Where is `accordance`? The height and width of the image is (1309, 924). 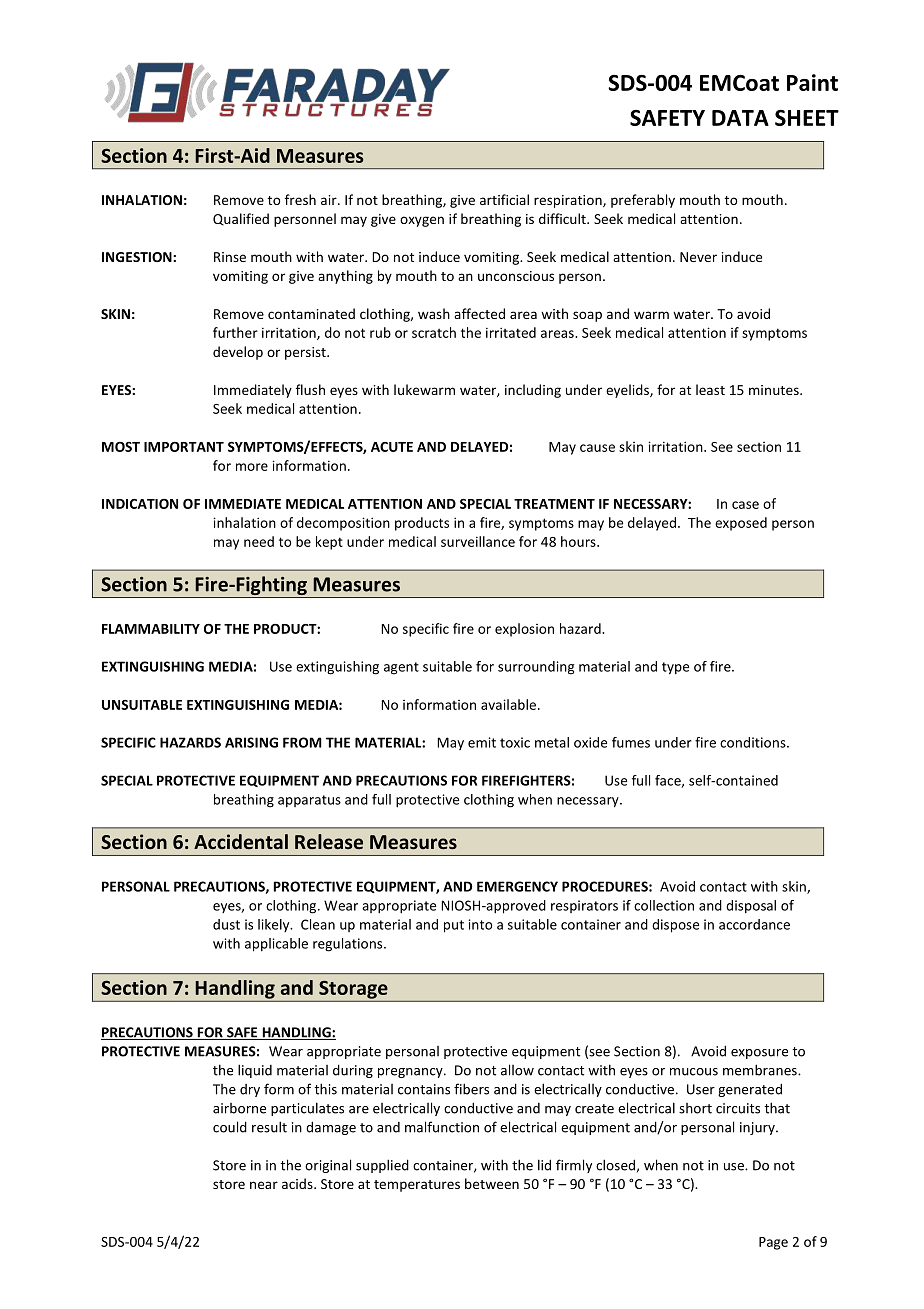
accordance is located at coordinates (754, 924).
